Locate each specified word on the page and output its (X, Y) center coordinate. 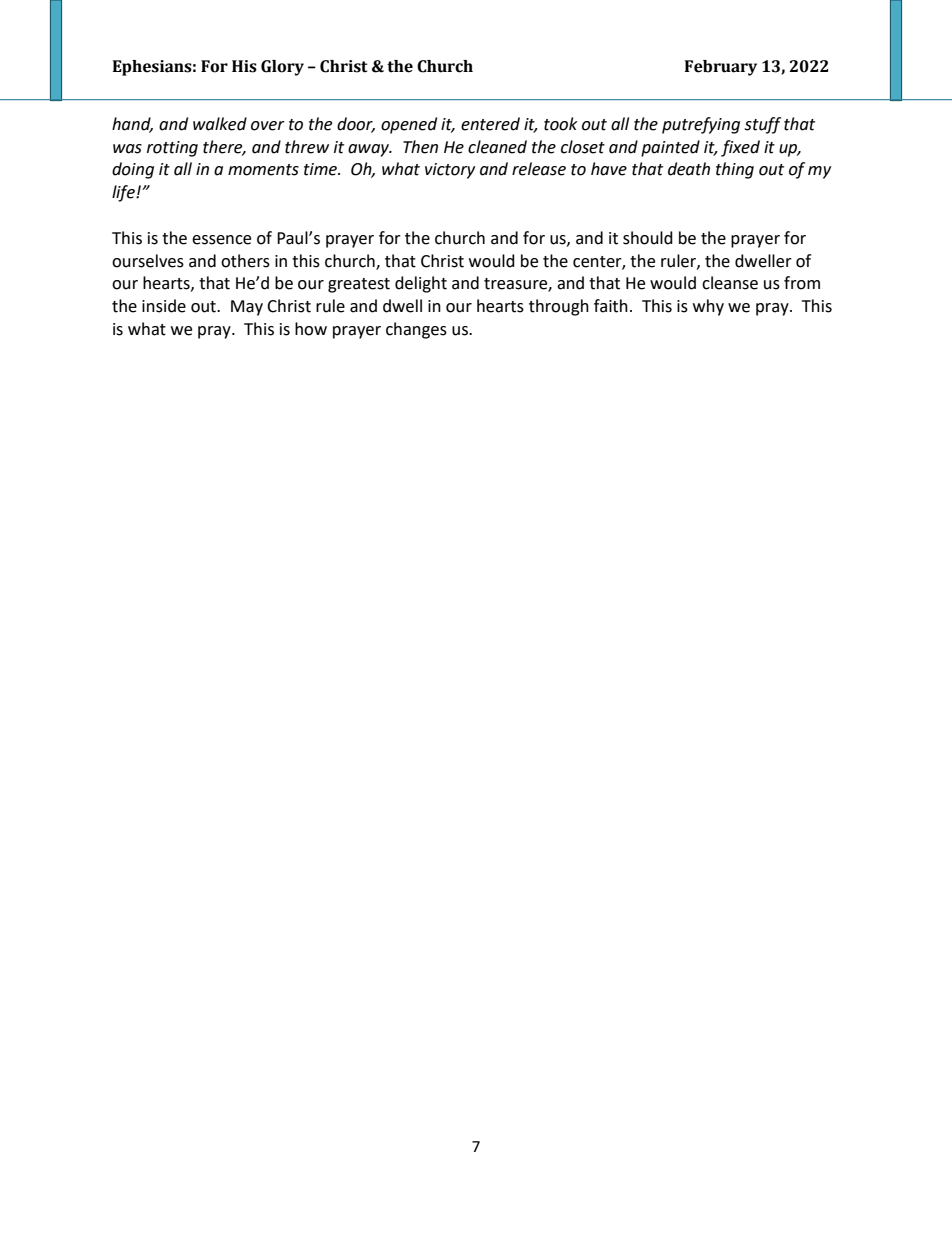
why (708, 307)
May (247, 308)
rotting (172, 149)
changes (416, 330)
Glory (282, 68)
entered (490, 124)
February (721, 68)
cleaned (497, 147)
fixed (740, 148)
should (648, 238)
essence (221, 240)
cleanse (730, 283)
